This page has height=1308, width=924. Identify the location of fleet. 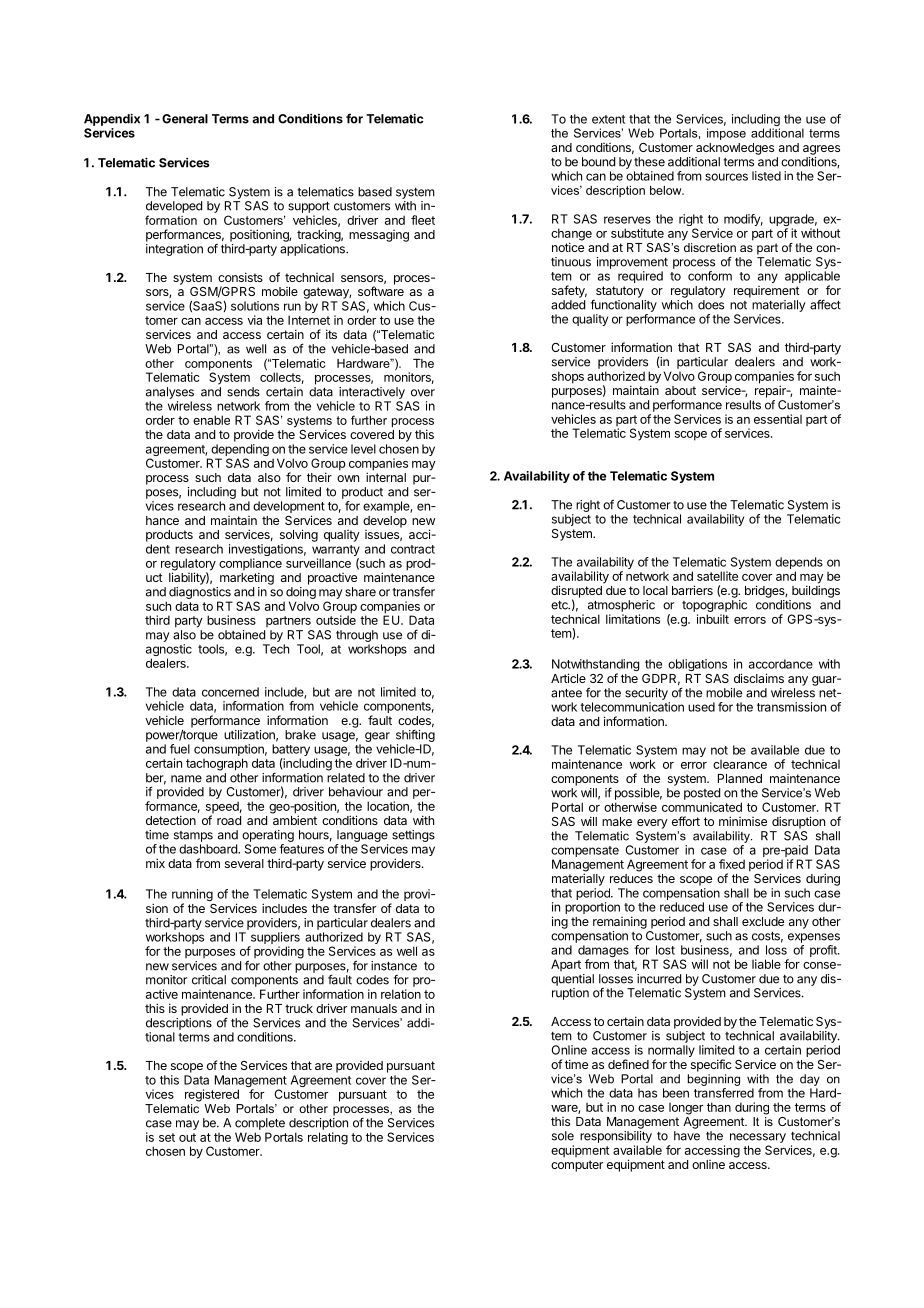
(423, 220).
